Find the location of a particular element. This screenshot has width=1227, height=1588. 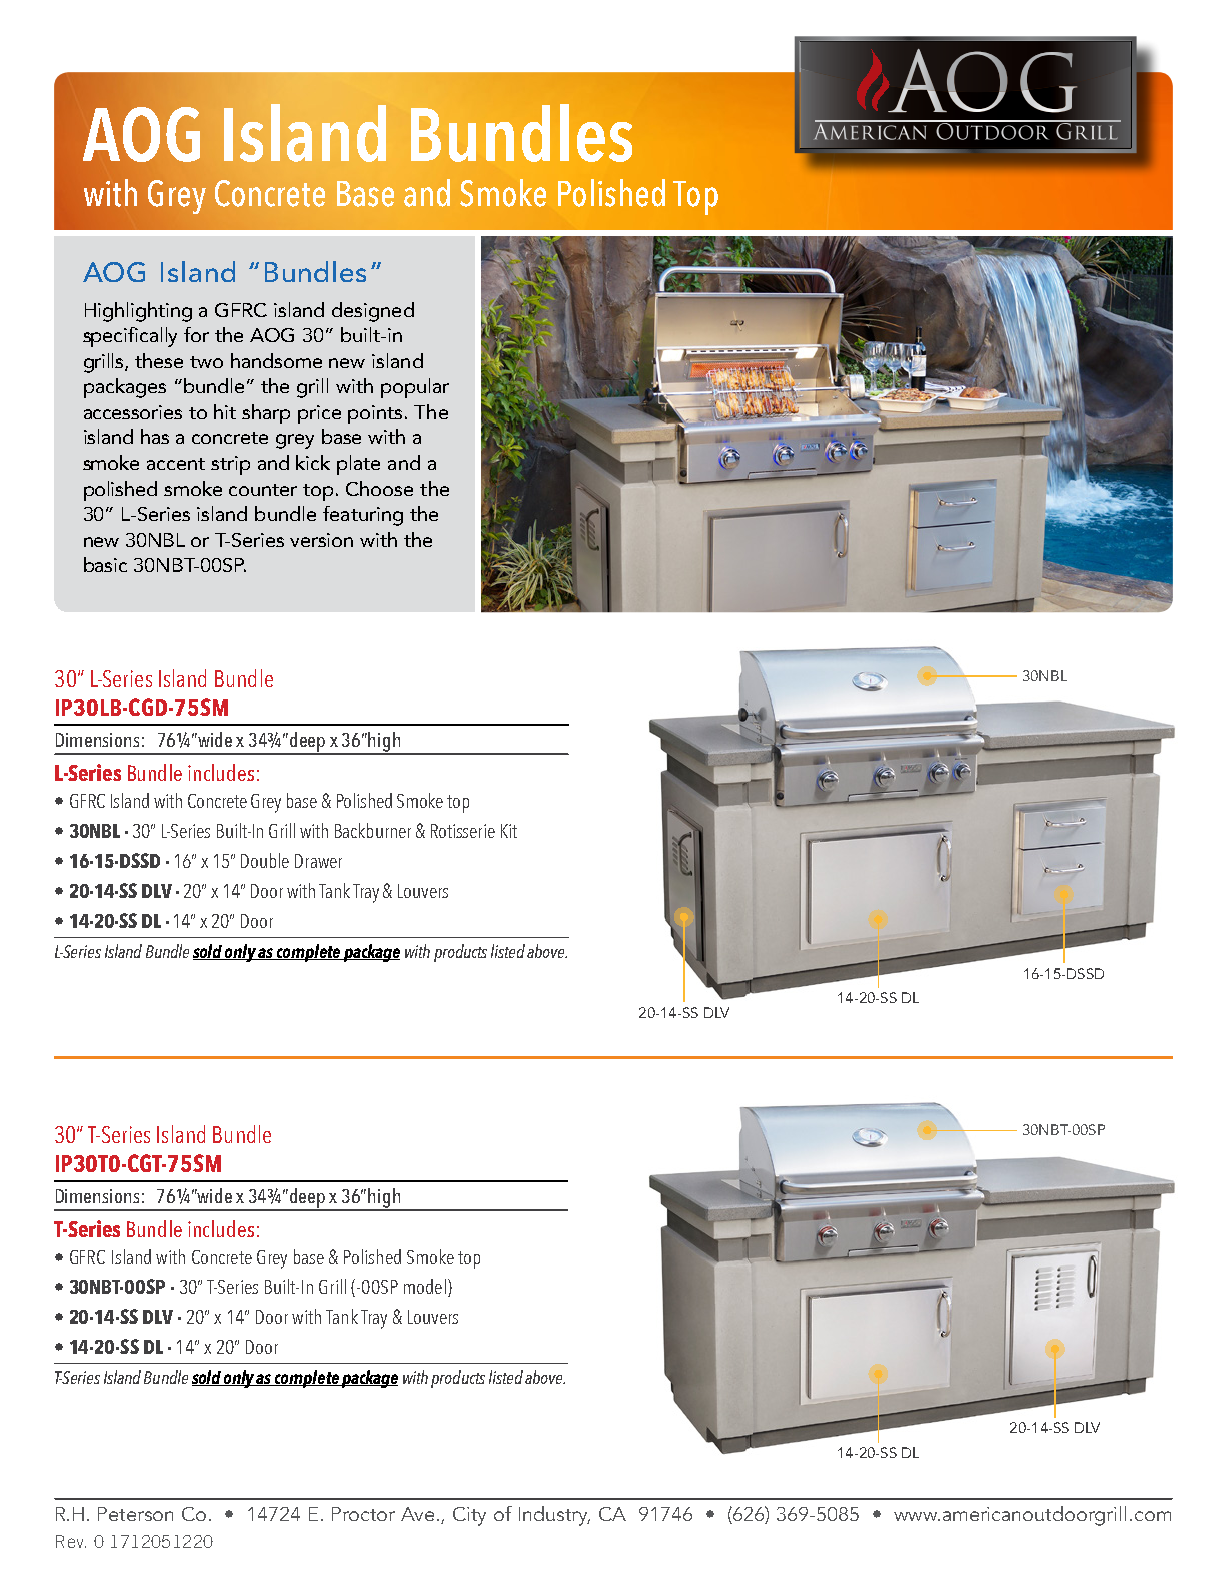

model is located at coordinates (425, 1286).
